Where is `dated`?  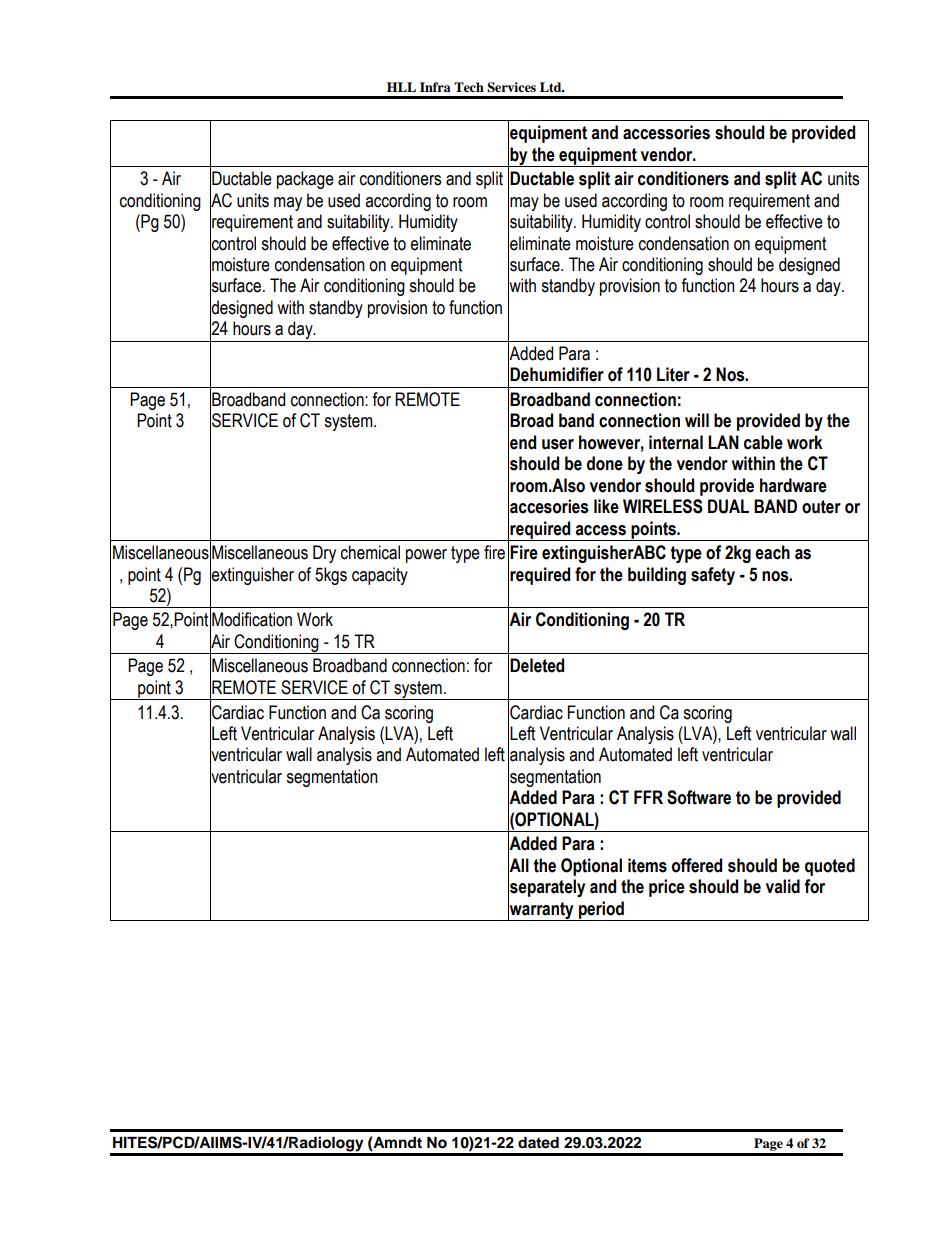
dated is located at coordinates (538, 1143).
